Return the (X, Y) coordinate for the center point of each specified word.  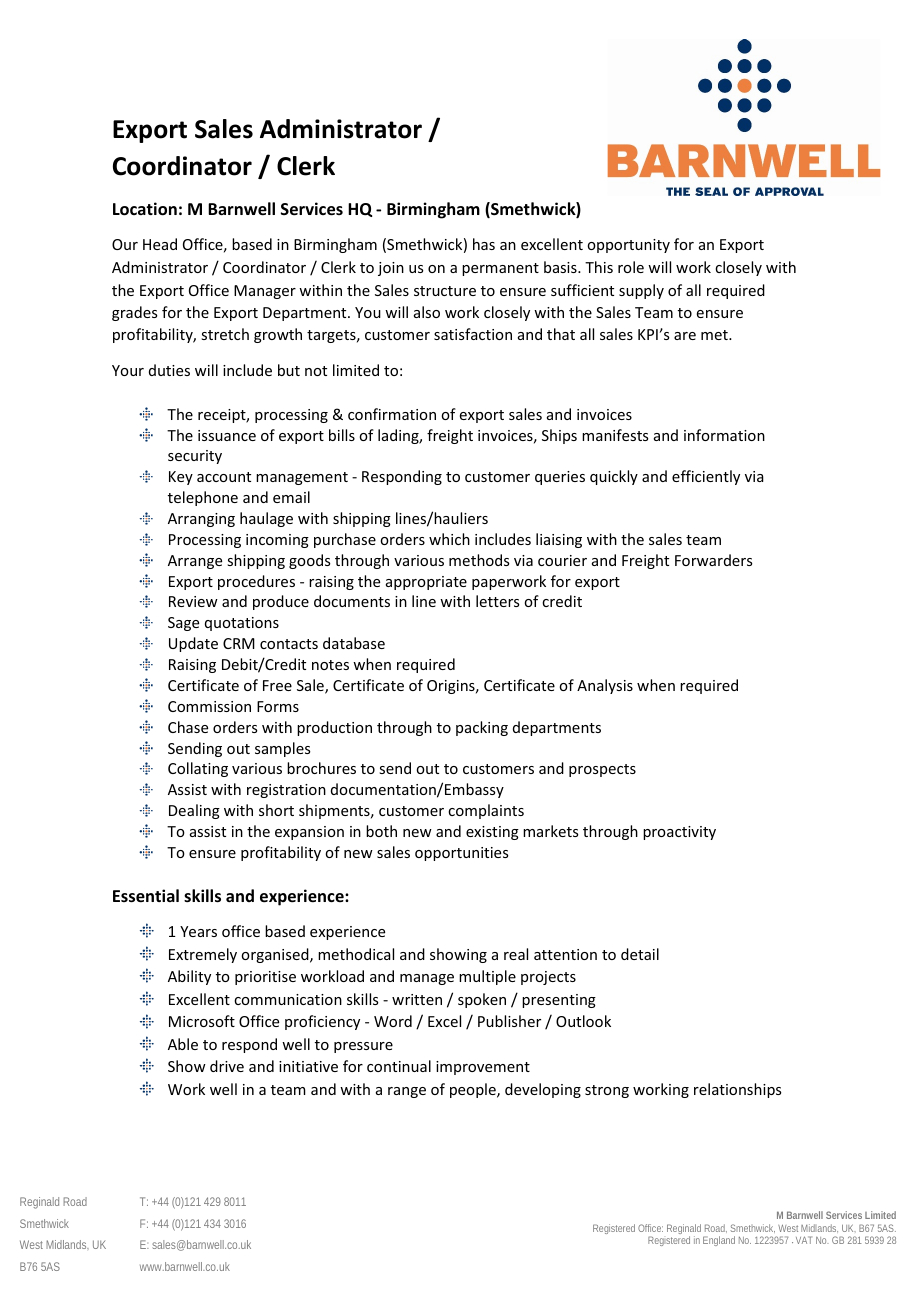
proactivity (679, 833)
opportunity (628, 246)
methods (479, 560)
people (474, 1090)
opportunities (461, 854)
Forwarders (713, 560)
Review (193, 601)
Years (198, 931)
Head (160, 244)
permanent (500, 269)
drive (227, 1066)
